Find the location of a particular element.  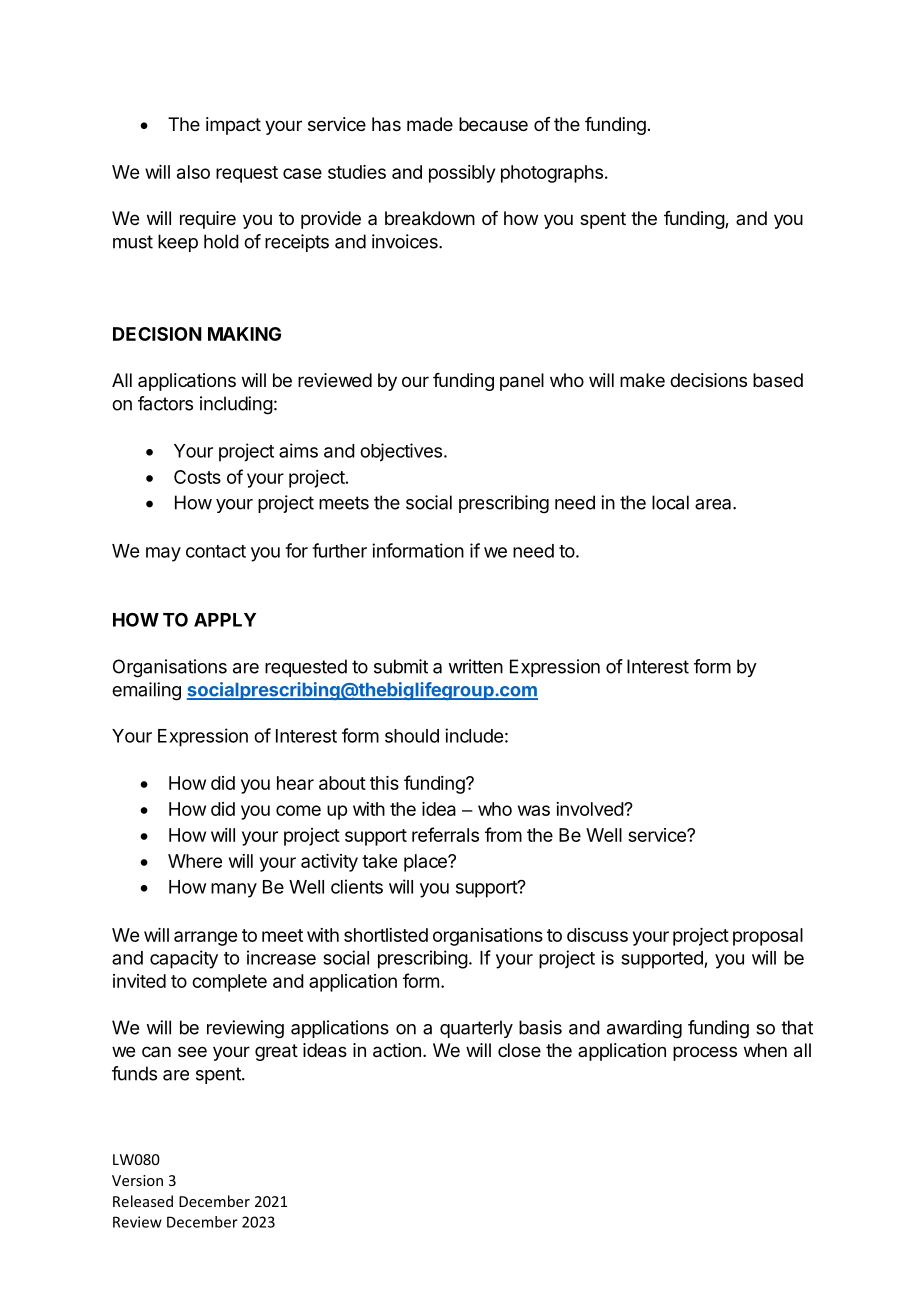

close is located at coordinates (519, 1050).
